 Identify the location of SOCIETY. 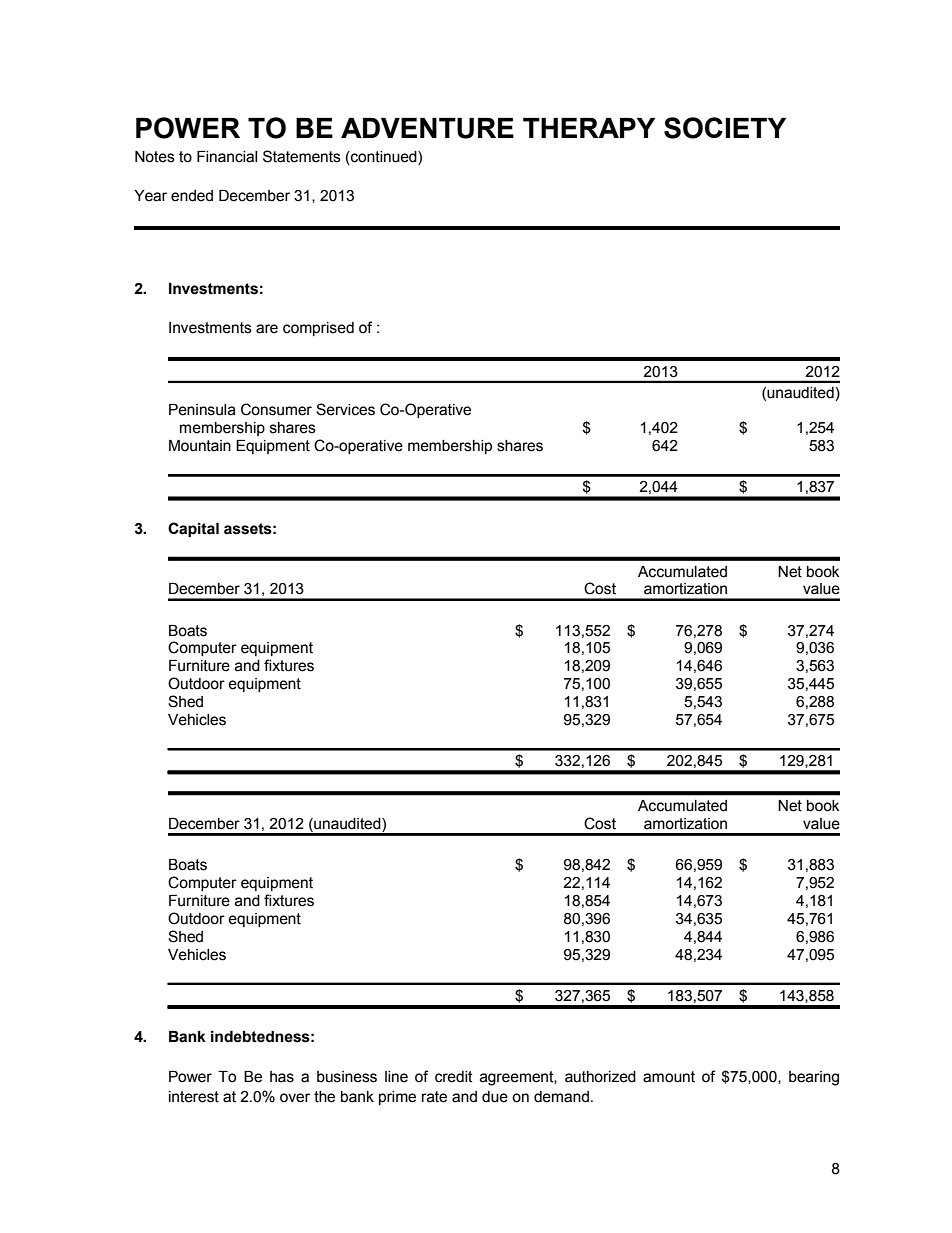
(725, 128).
